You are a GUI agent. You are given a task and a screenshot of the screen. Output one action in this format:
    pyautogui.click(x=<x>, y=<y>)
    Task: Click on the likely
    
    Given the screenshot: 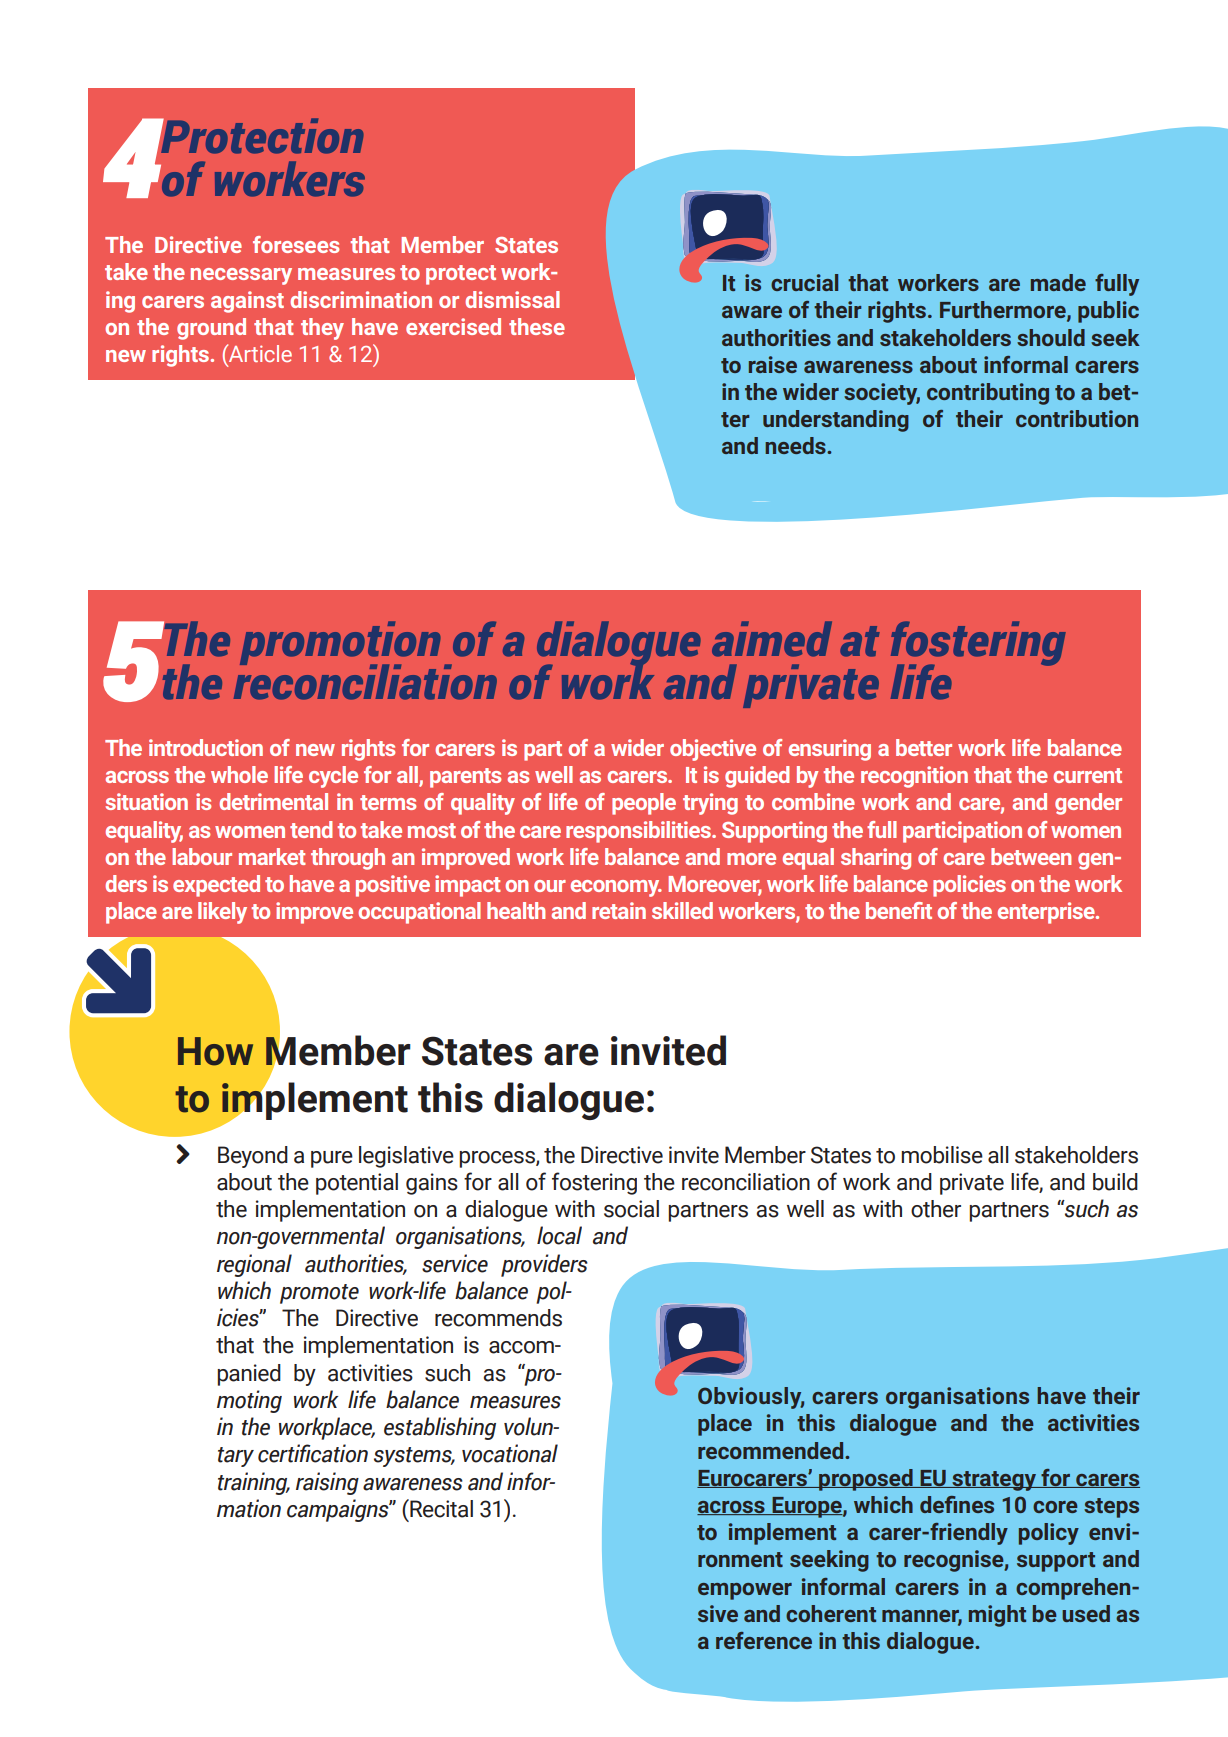 What is the action you would take?
    pyautogui.click(x=222, y=913)
